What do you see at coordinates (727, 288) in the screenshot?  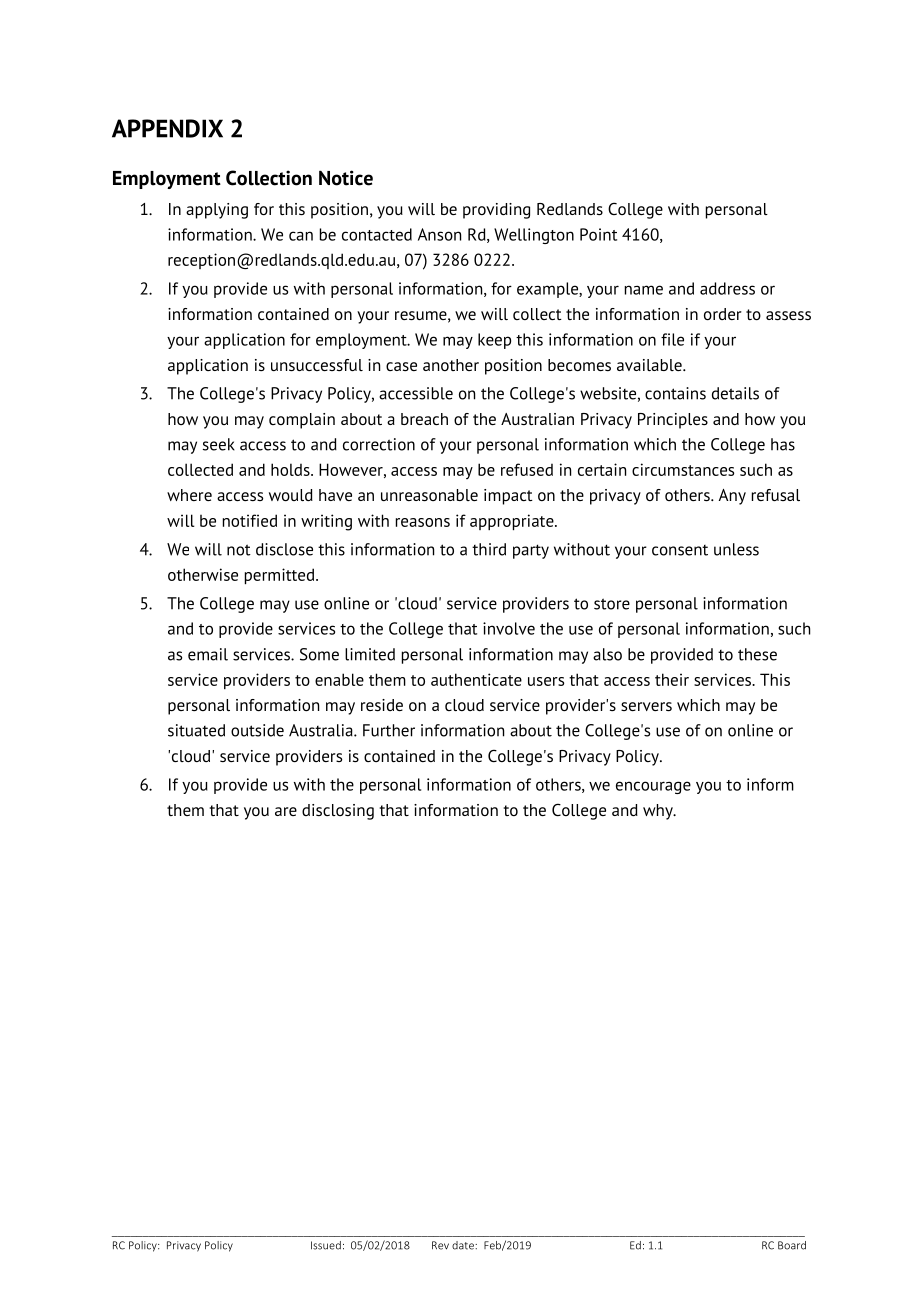 I see `address` at bounding box center [727, 288].
